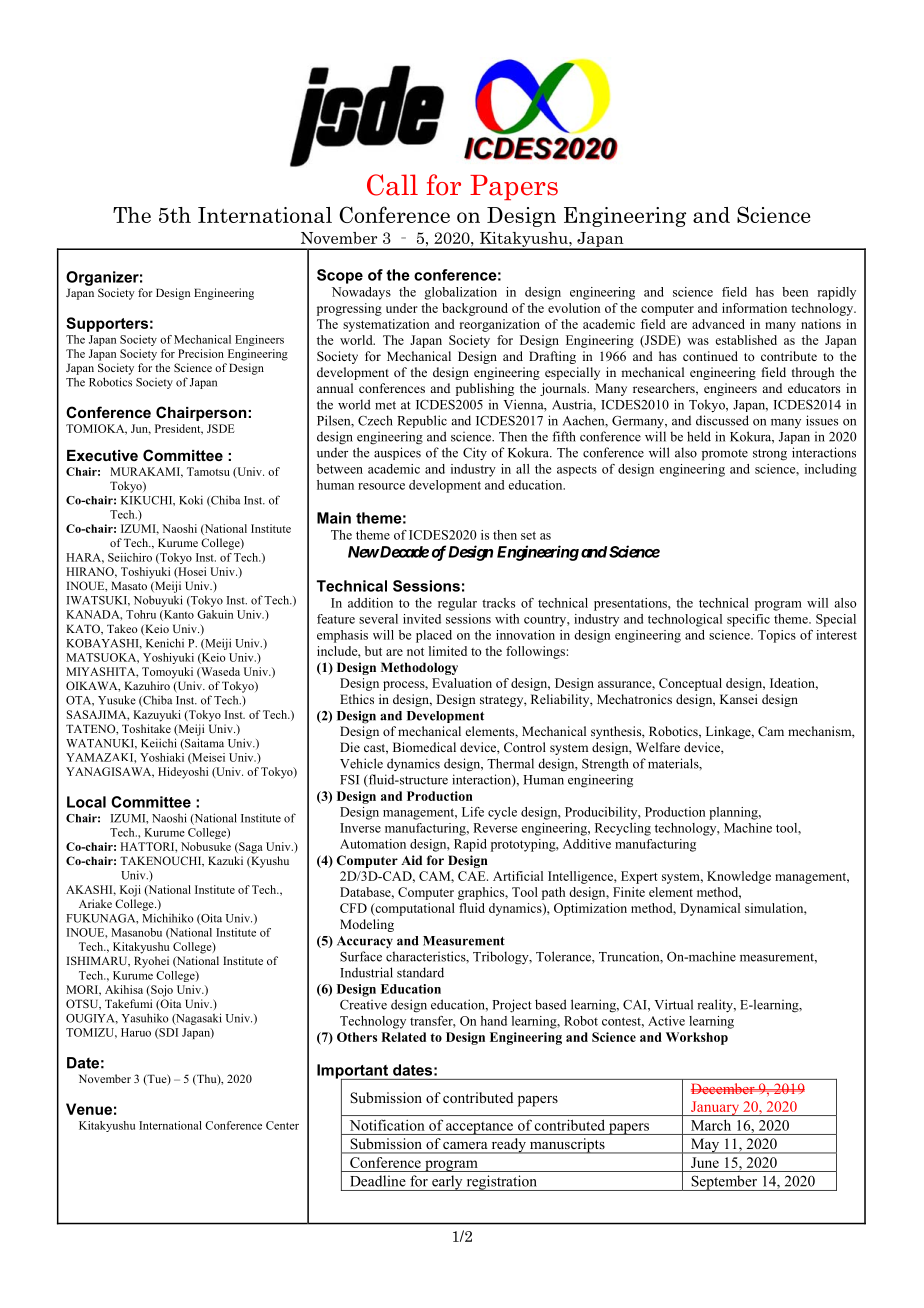 This document has width=924, height=1308. What do you see at coordinates (690, 684) in the document?
I see `Conceptual` at bounding box center [690, 684].
